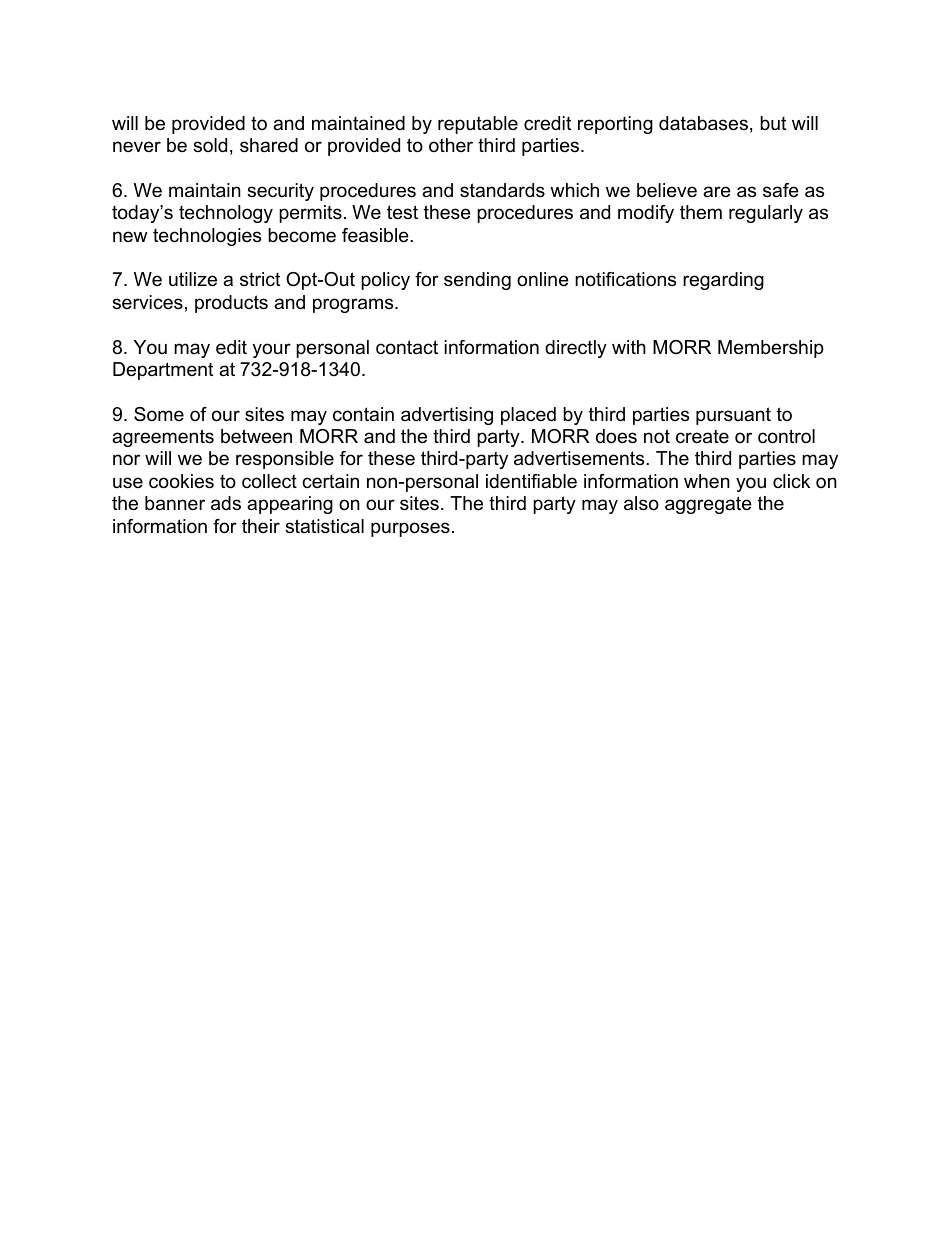  Describe the element at coordinates (226, 503) in the screenshot. I see `ads` at that location.
